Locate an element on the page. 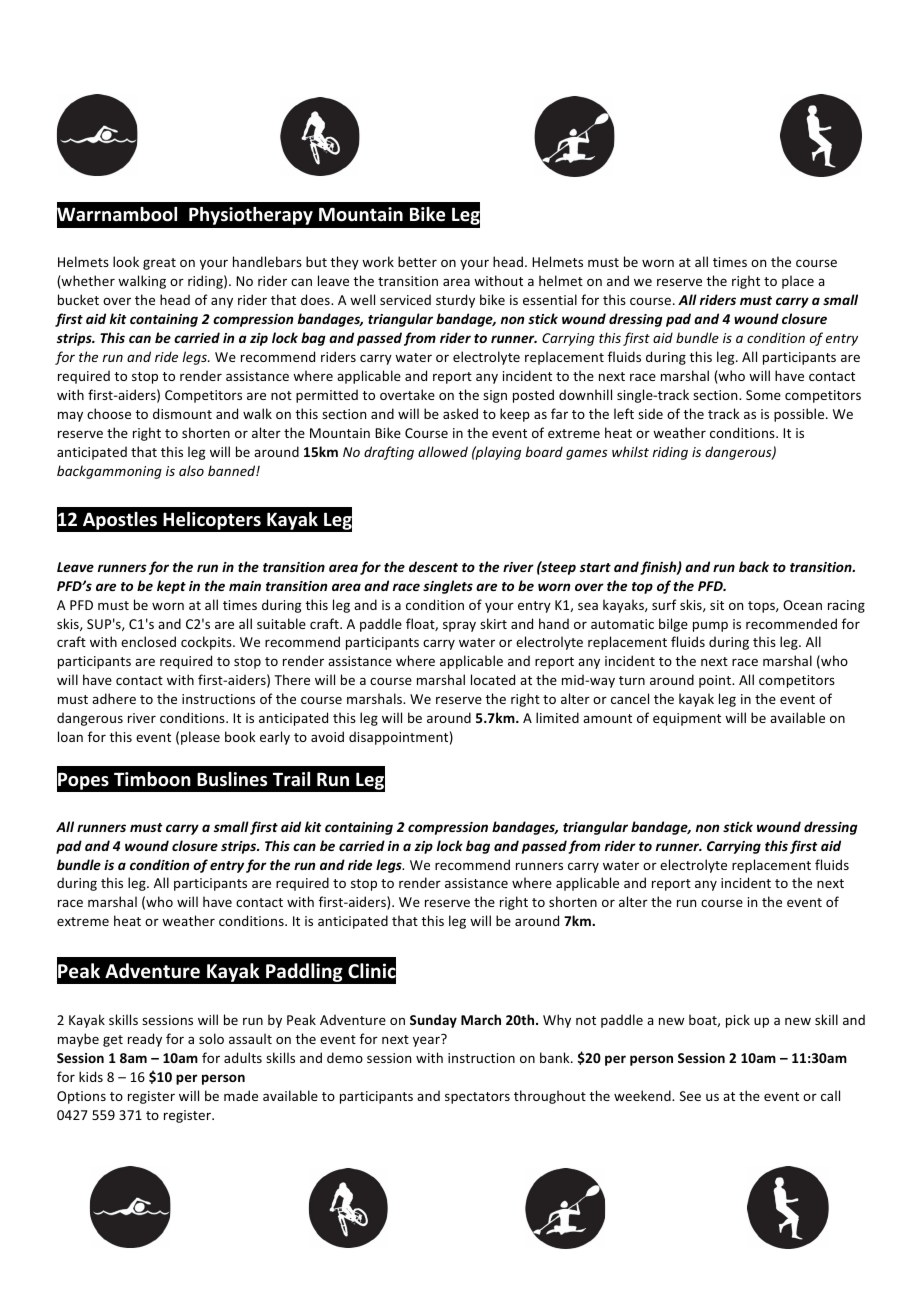  sturdy is located at coordinates (455, 301).
